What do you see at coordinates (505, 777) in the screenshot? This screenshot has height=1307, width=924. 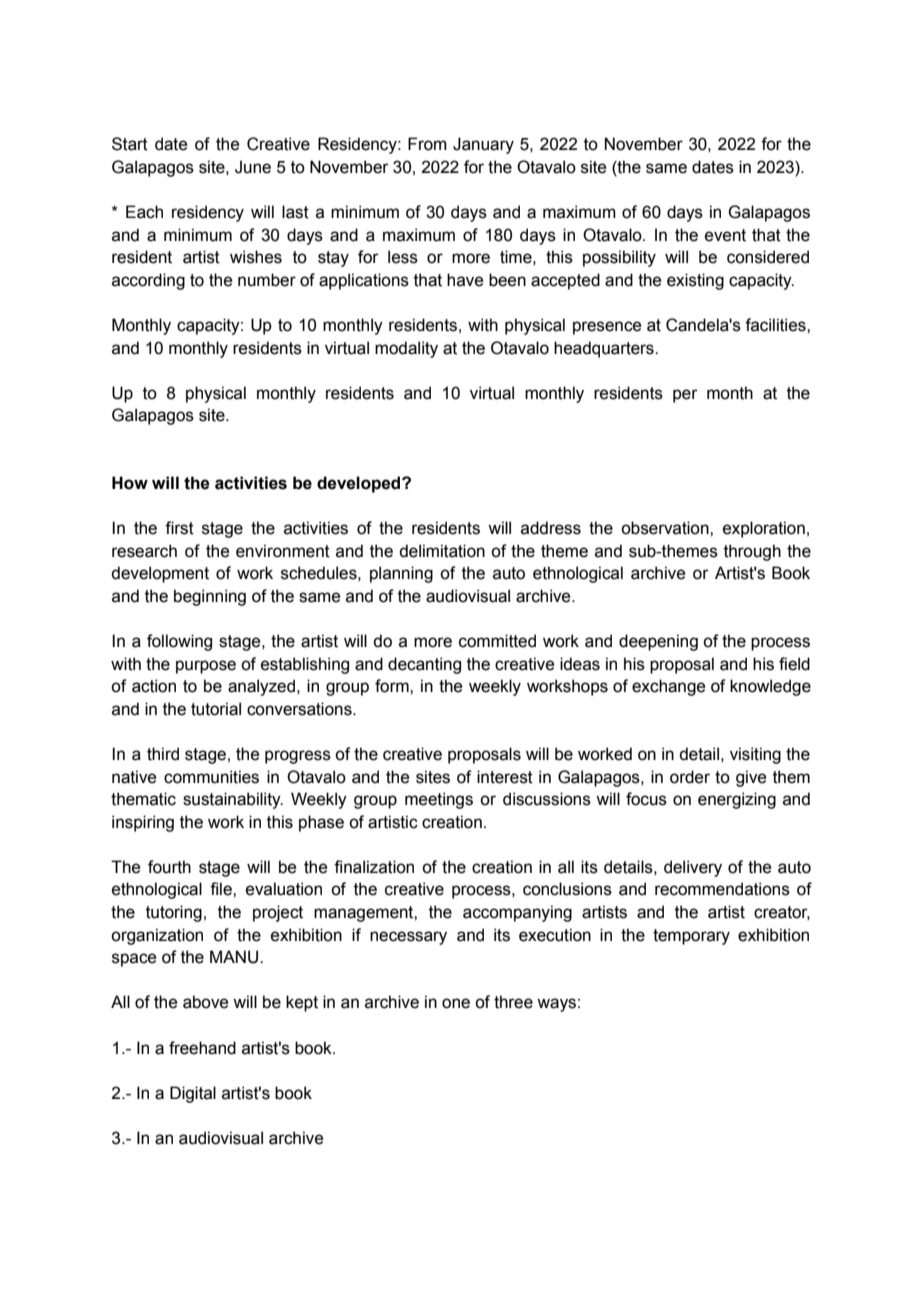 I see `interest` at bounding box center [505, 777].
